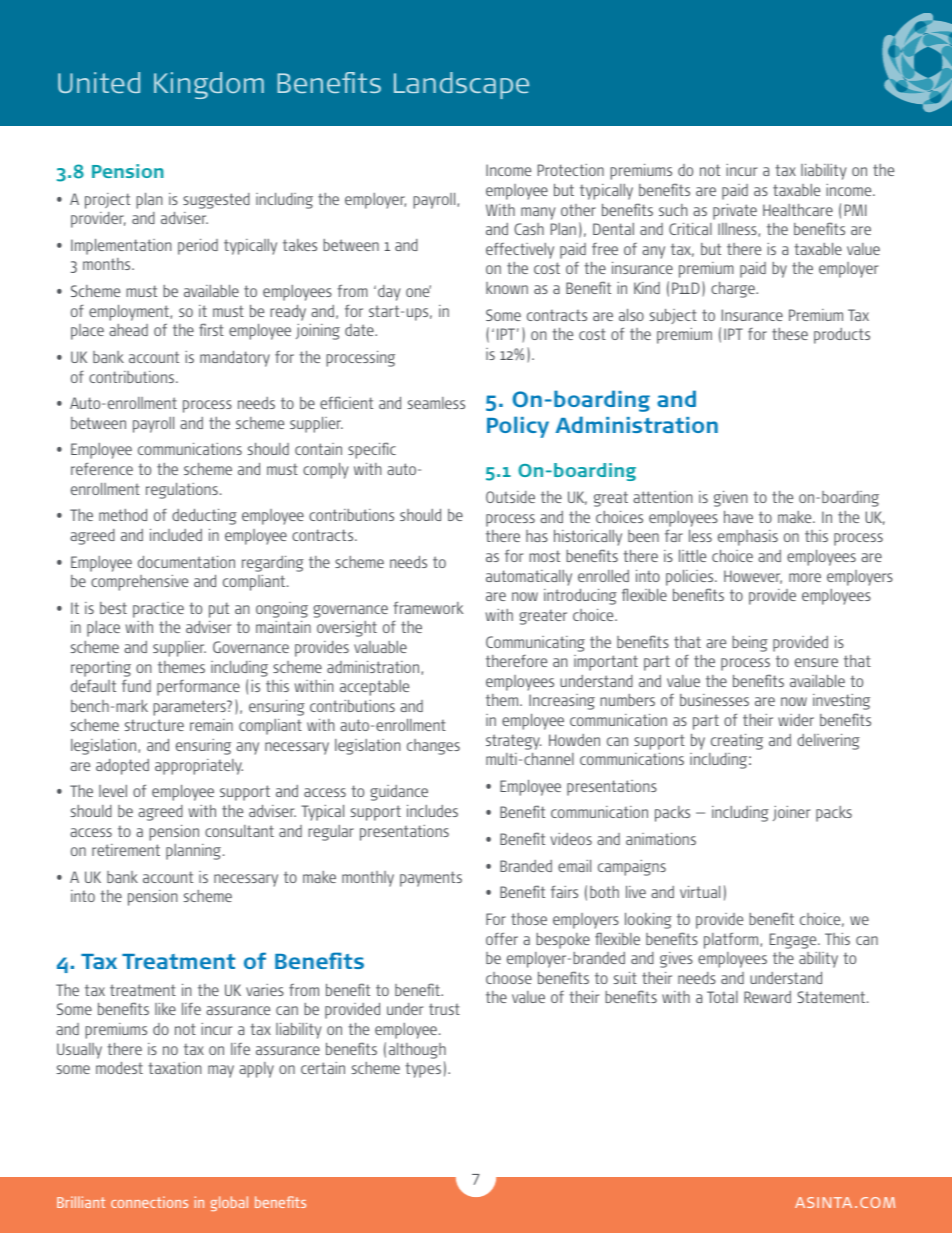 The height and width of the screenshot is (1233, 952). What do you see at coordinates (99, 82) in the screenshot?
I see `United` at bounding box center [99, 82].
